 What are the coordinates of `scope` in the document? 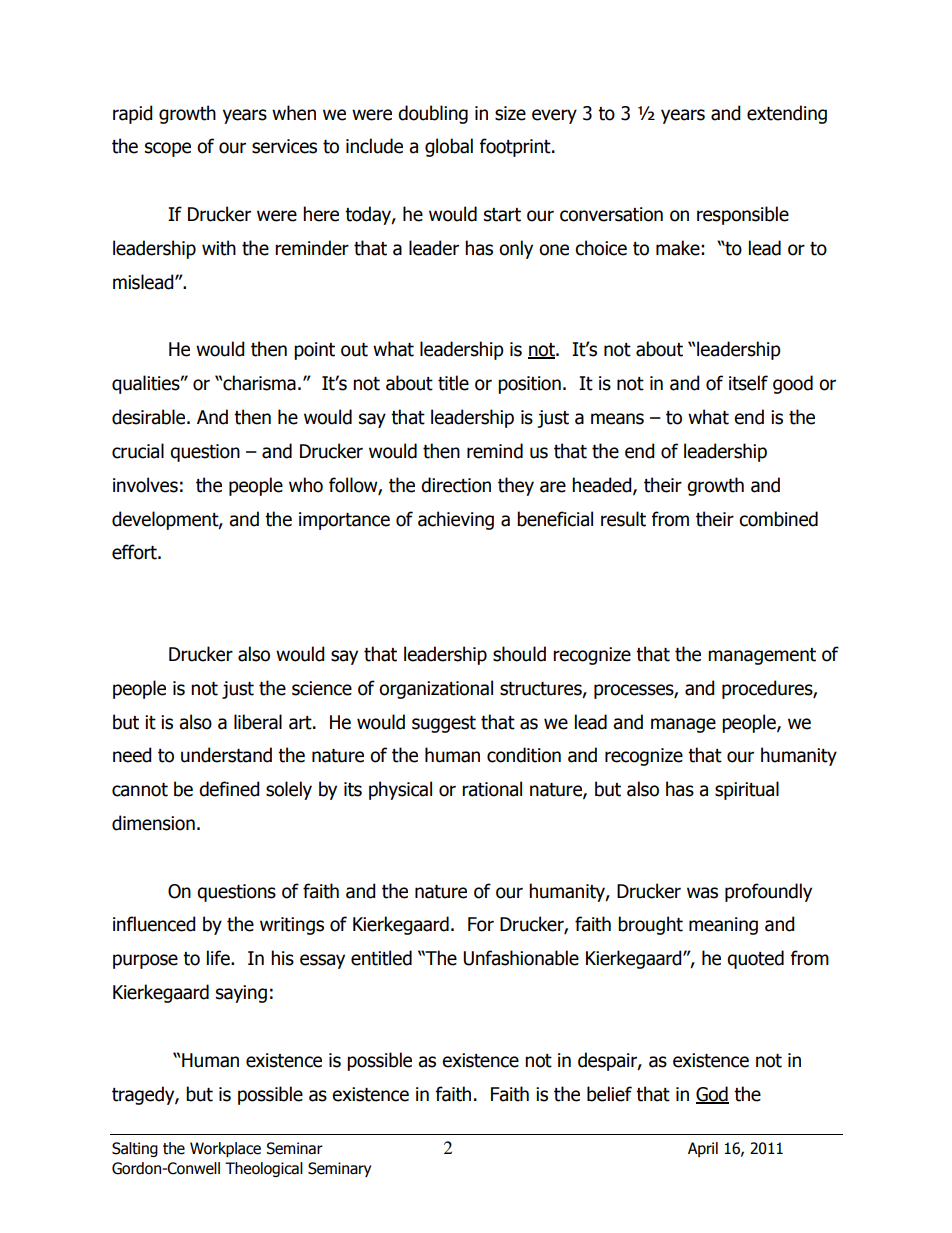 It's located at (168, 149).
